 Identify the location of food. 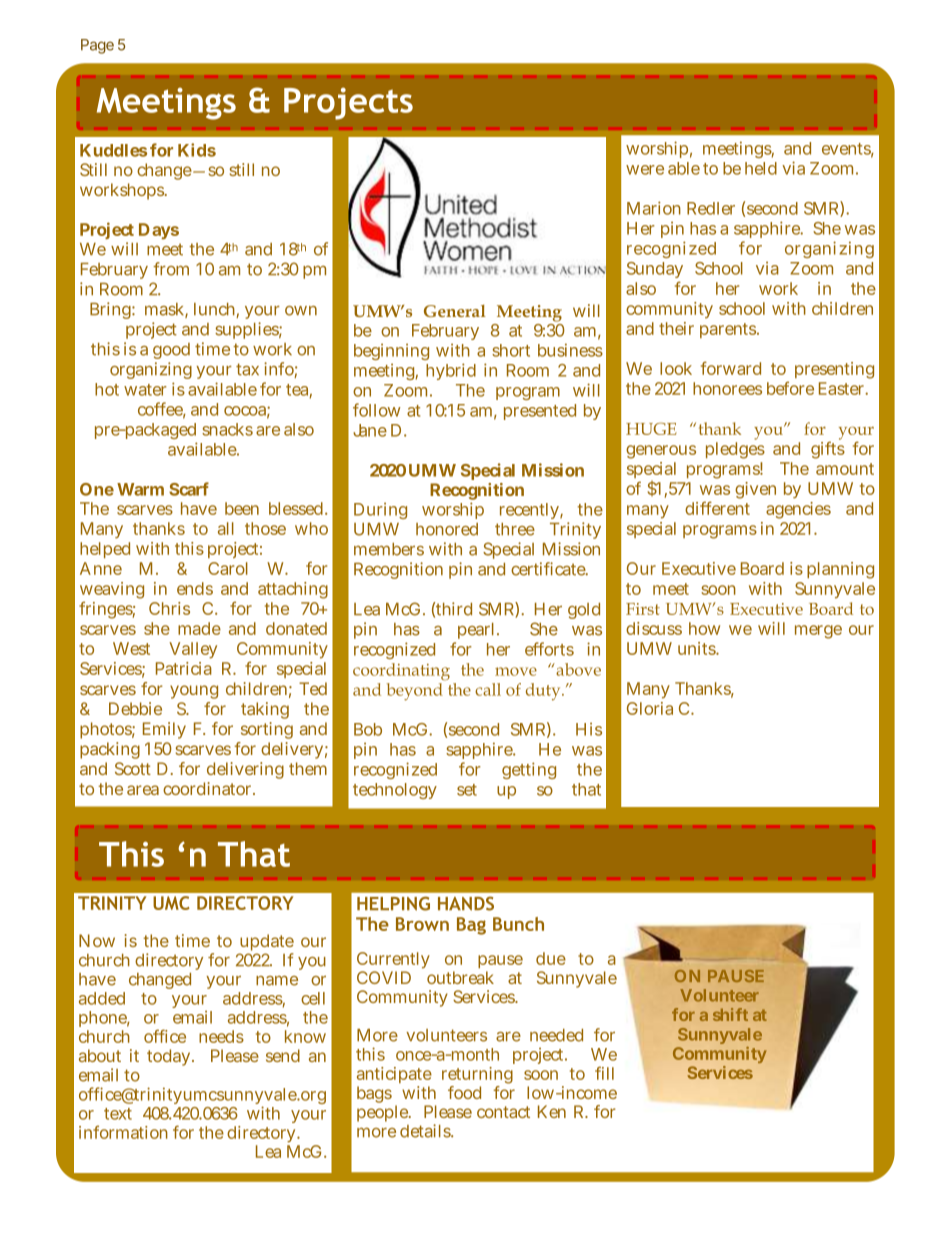
(464, 1092).
